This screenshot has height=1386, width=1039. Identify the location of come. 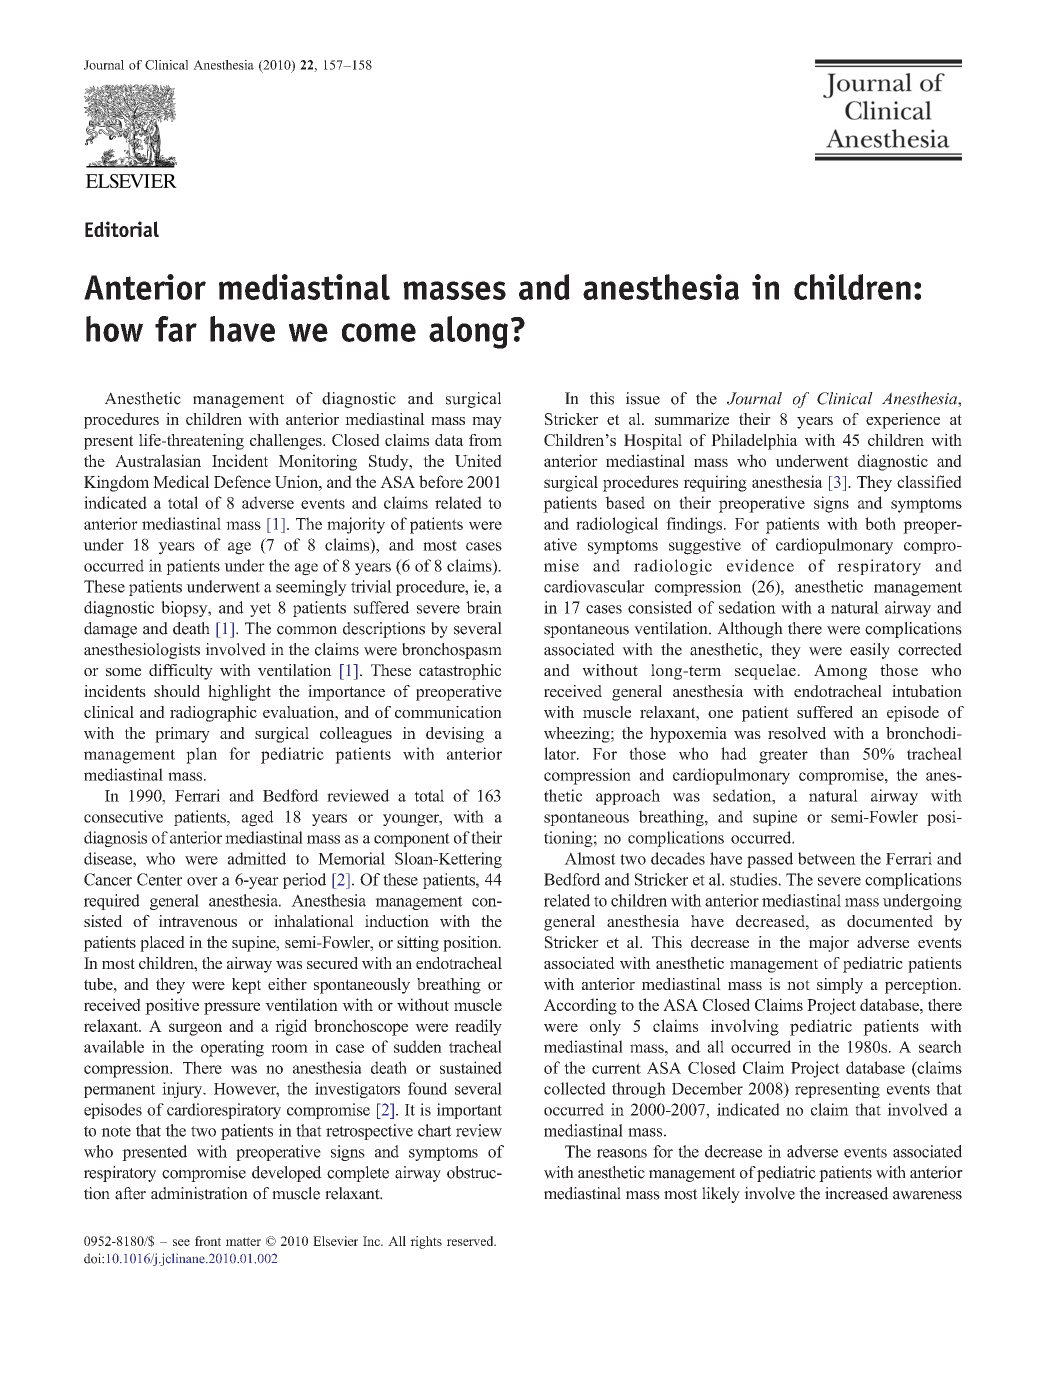
(379, 332).
